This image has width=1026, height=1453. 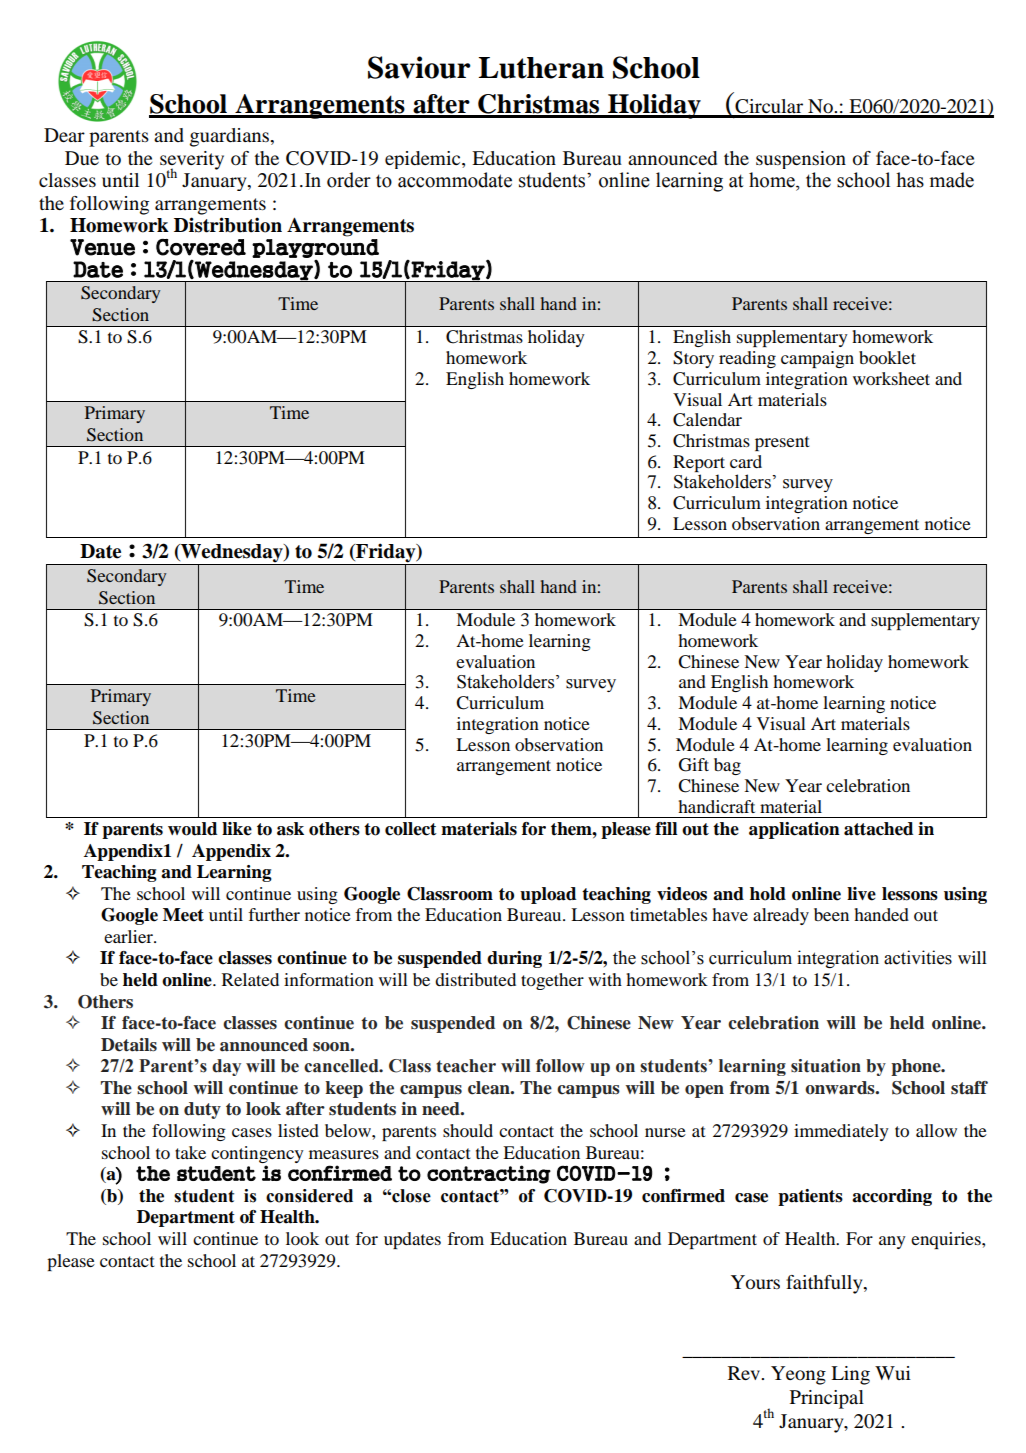 What do you see at coordinates (315, 249) in the image?
I see `playground` at bounding box center [315, 249].
